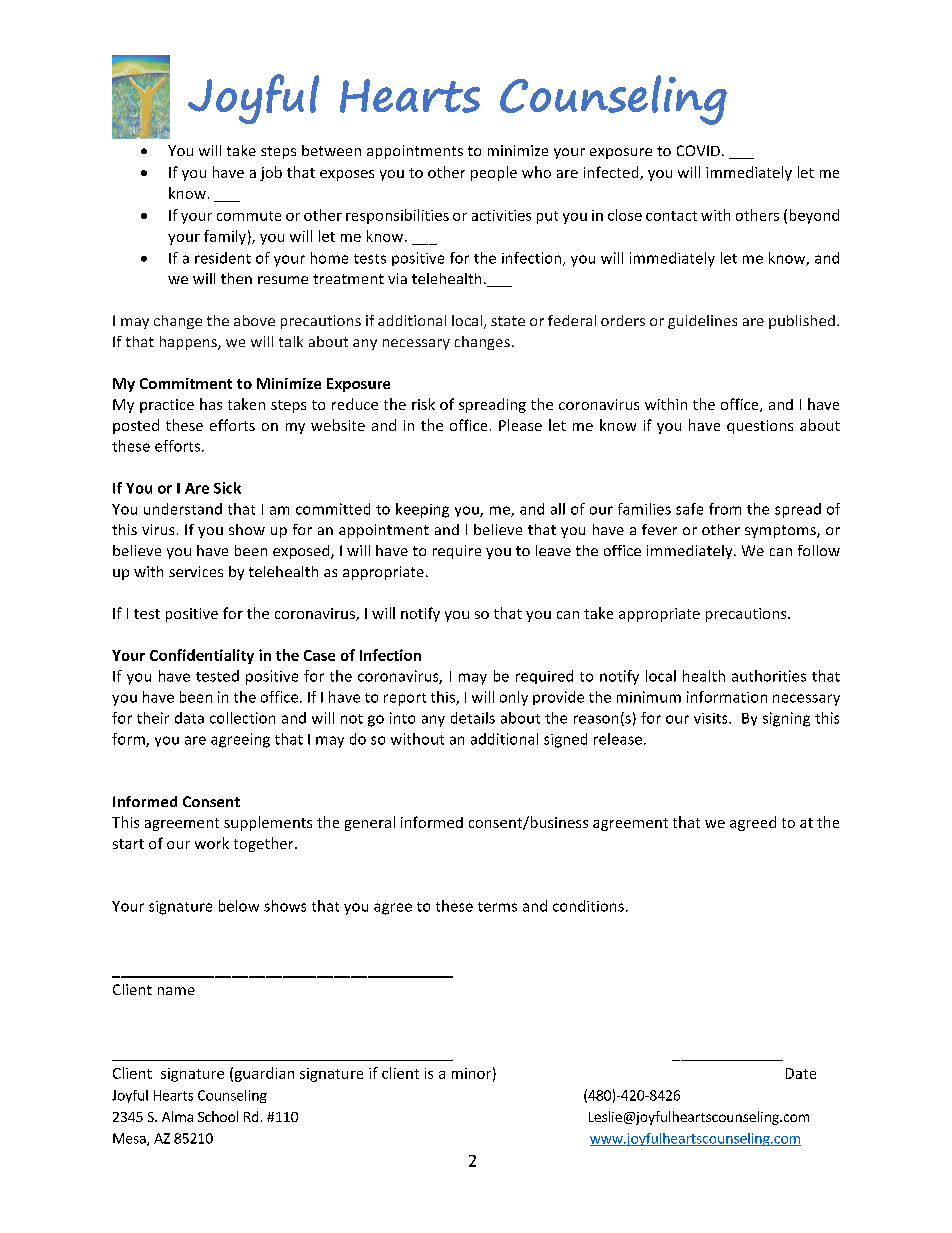 Image resolution: width=952 pixels, height=1233 pixels. What do you see at coordinates (520, 425) in the screenshot?
I see `Please` at bounding box center [520, 425].
